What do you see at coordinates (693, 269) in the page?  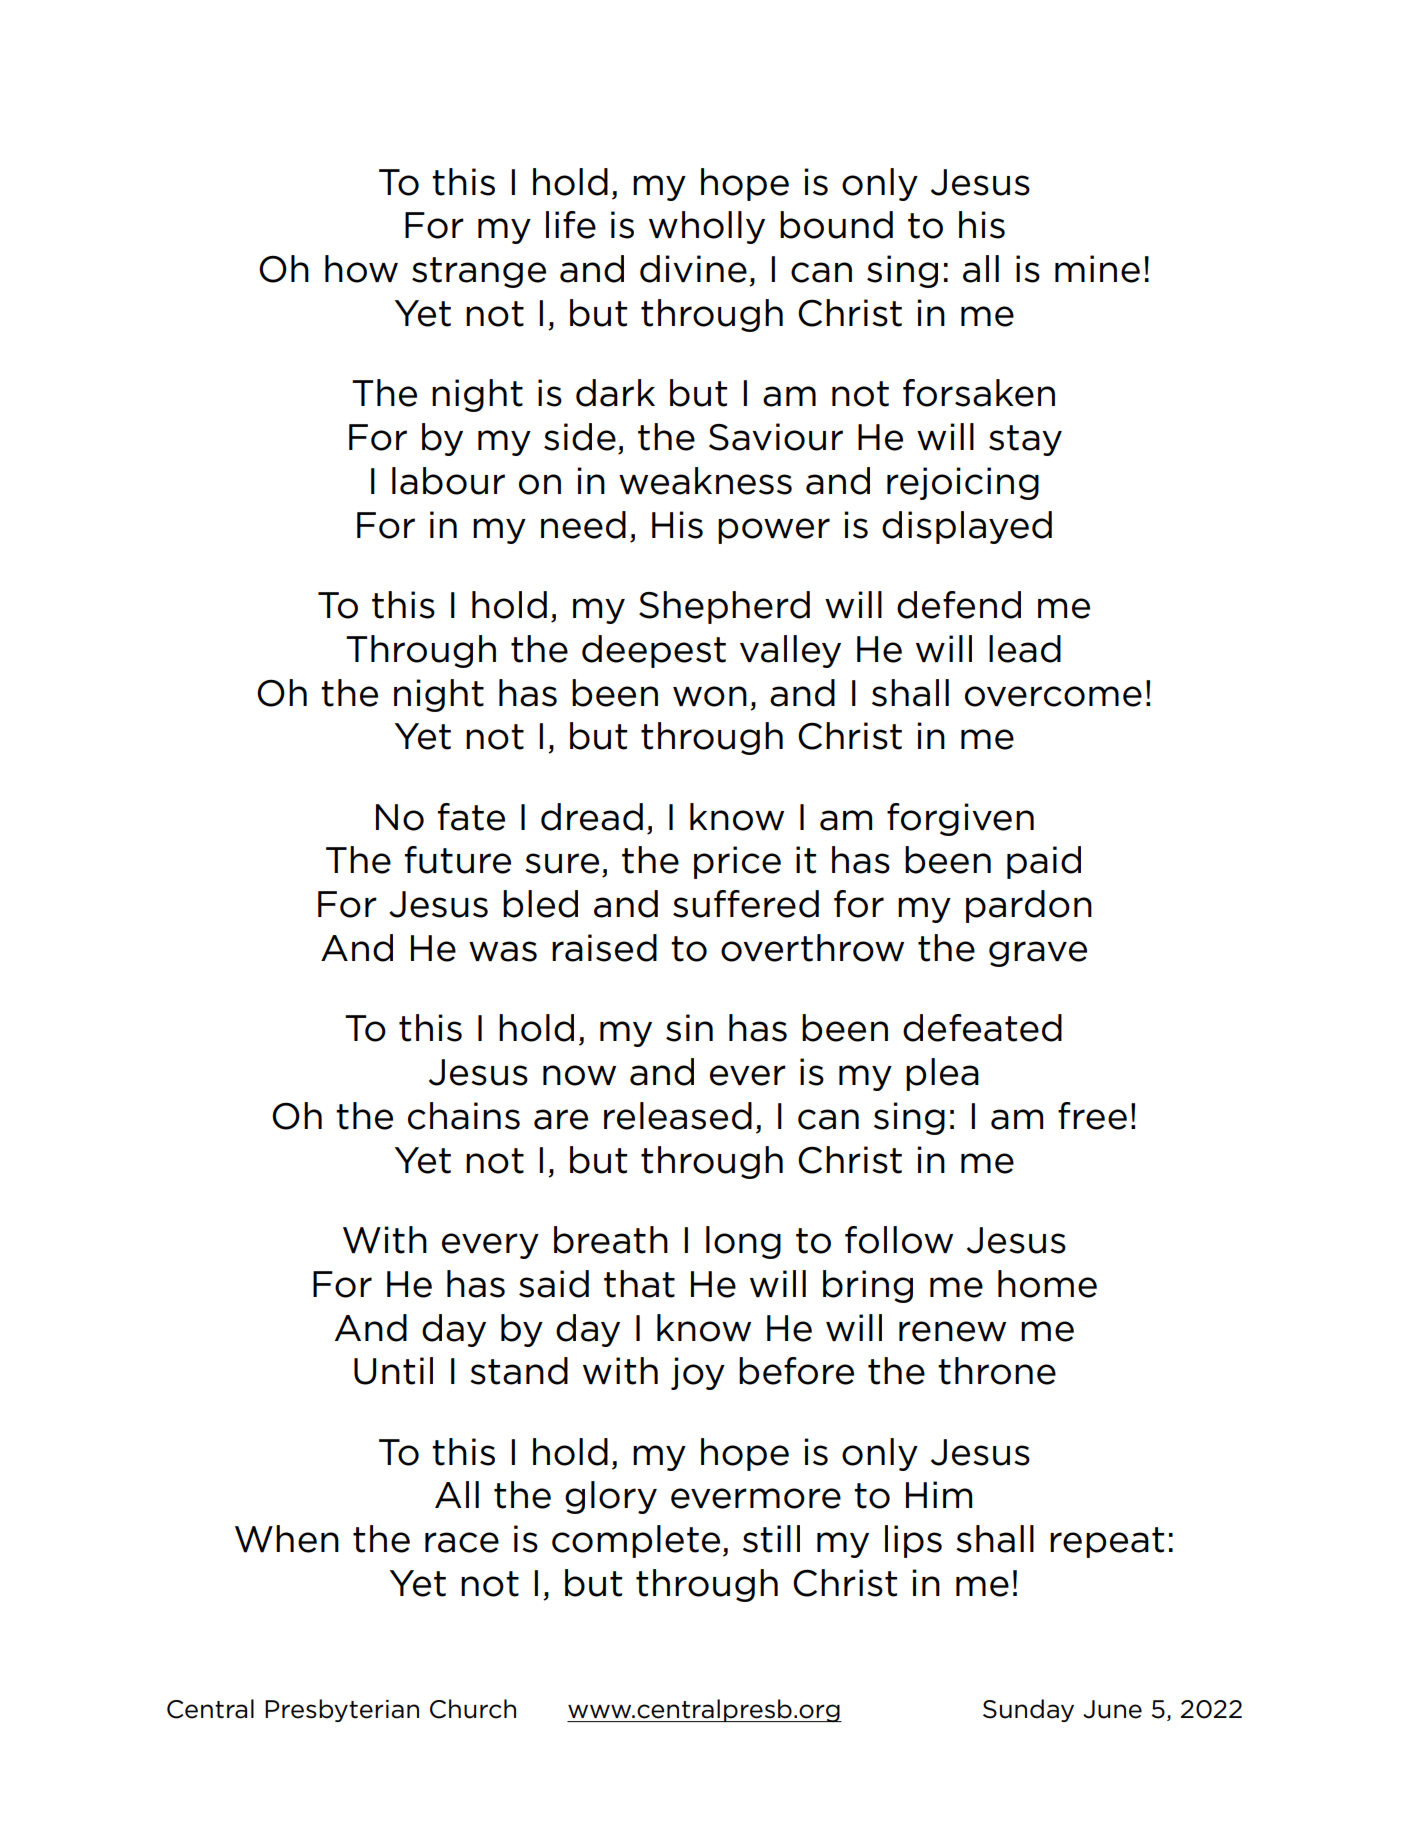 I see `divine` at bounding box center [693, 269].
